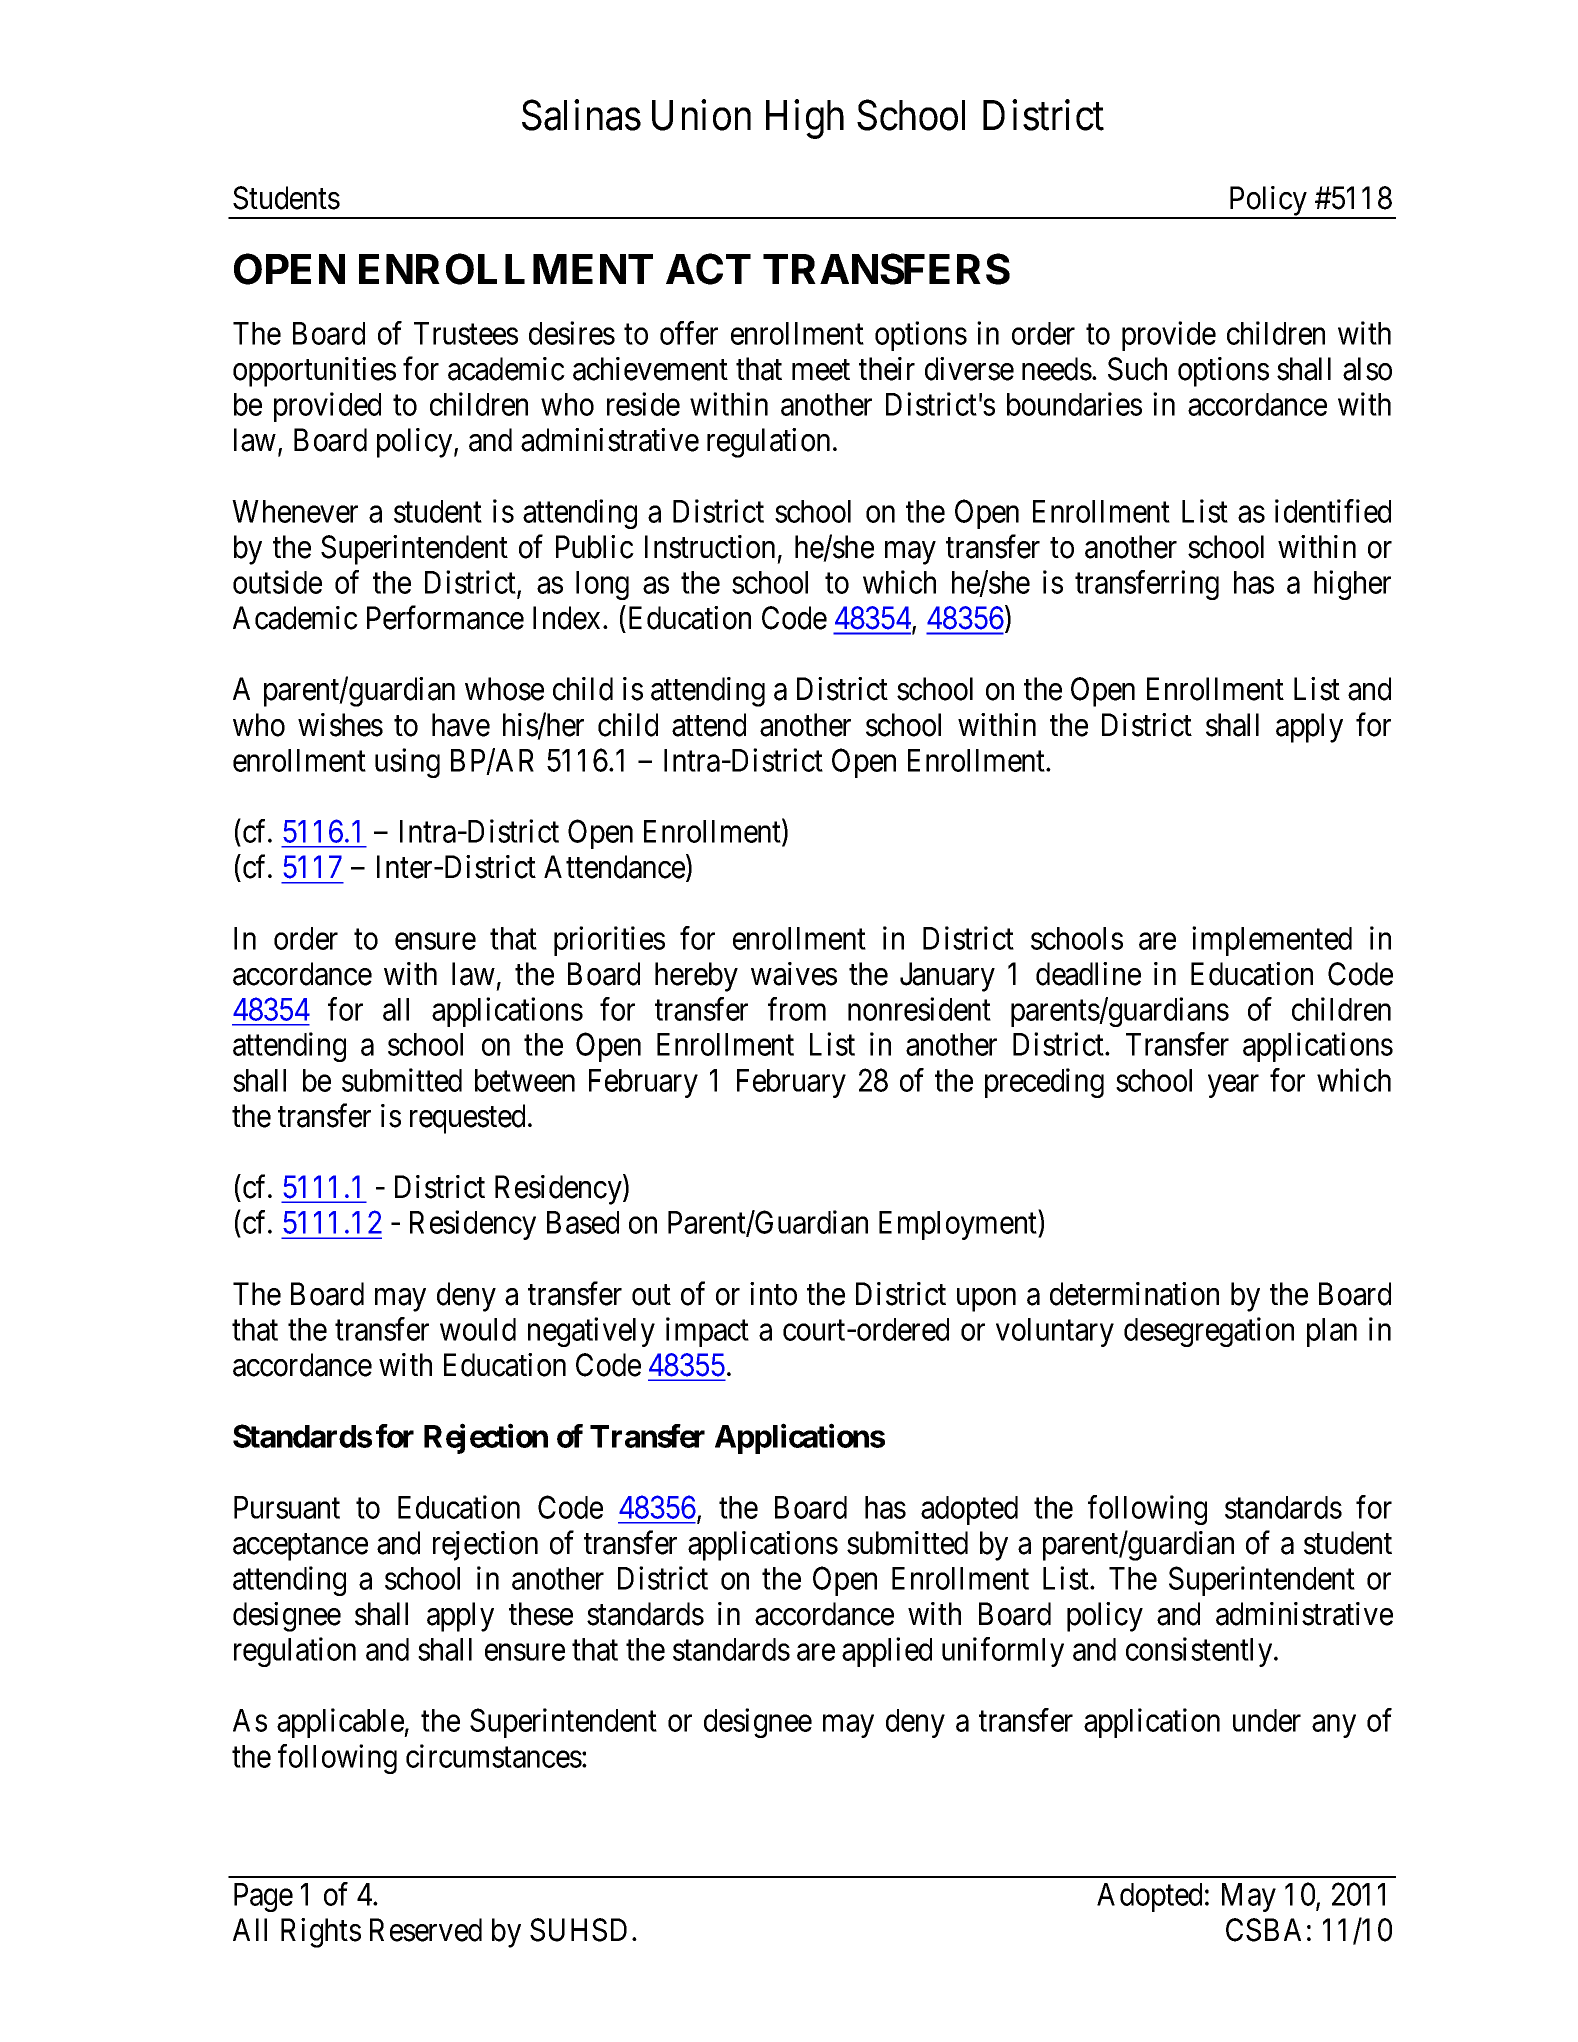 The image size is (1578, 2042). What do you see at coordinates (797, 1009) in the page?
I see `from` at bounding box center [797, 1009].
